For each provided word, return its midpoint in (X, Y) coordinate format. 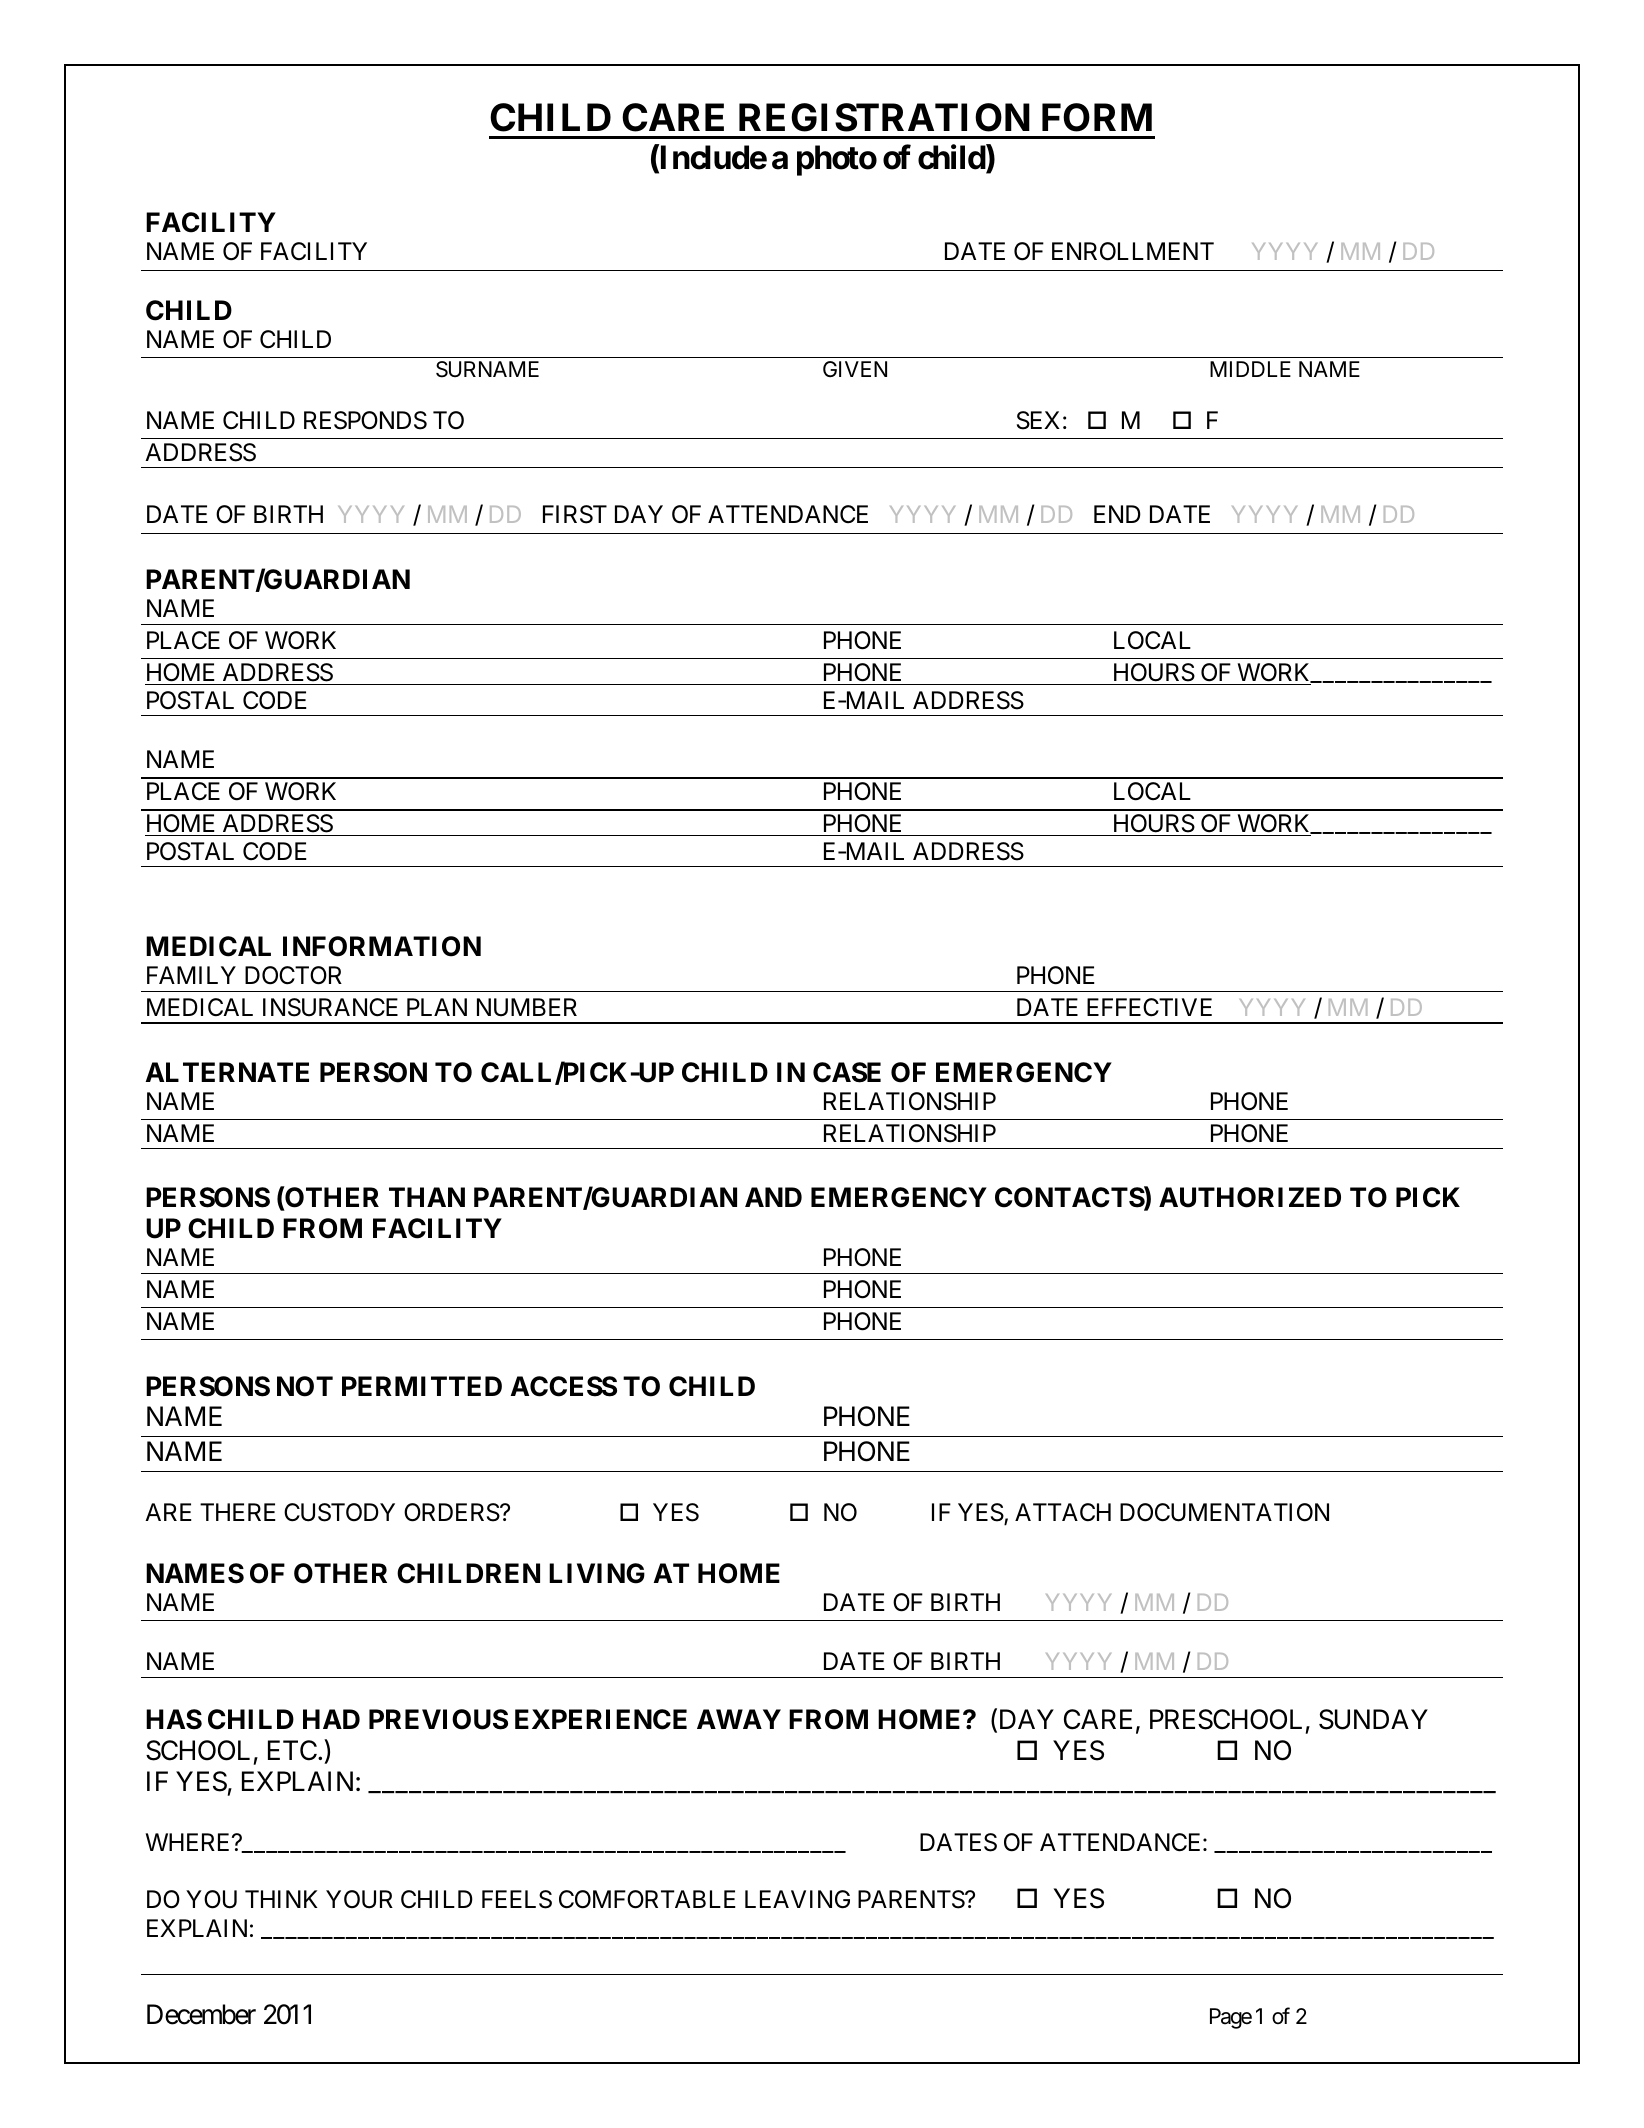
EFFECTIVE (1149, 1007)
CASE (847, 1072)
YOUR (359, 1899)
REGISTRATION (884, 117)
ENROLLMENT (1133, 251)
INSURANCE (330, 1007)
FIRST (575, 514)
